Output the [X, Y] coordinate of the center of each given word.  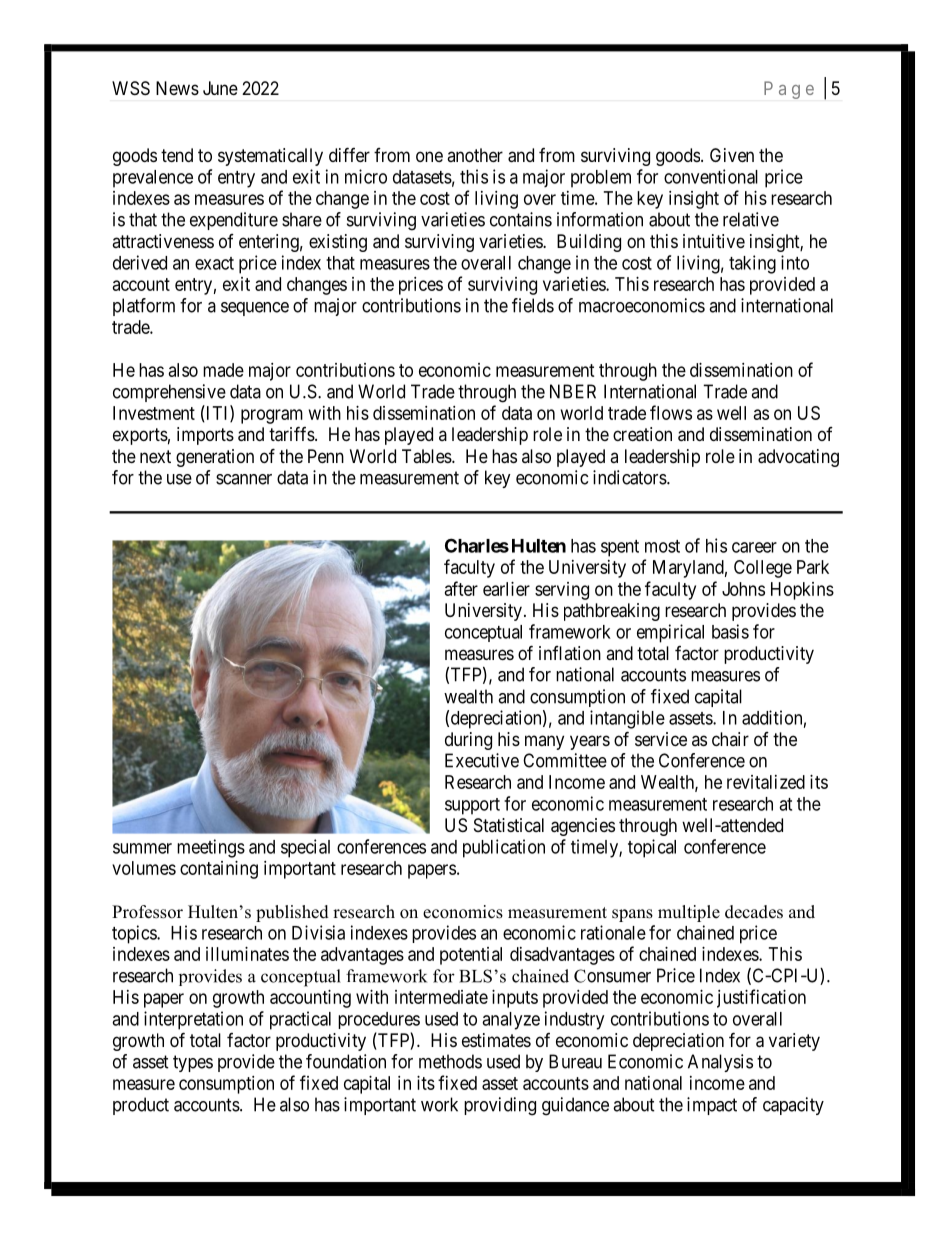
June [220, 88]
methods [450, 1061]
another [475, 155]
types [193, 1063]
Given [732, 155]
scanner [244, 479]
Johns [743, 589]
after [461, 588]
